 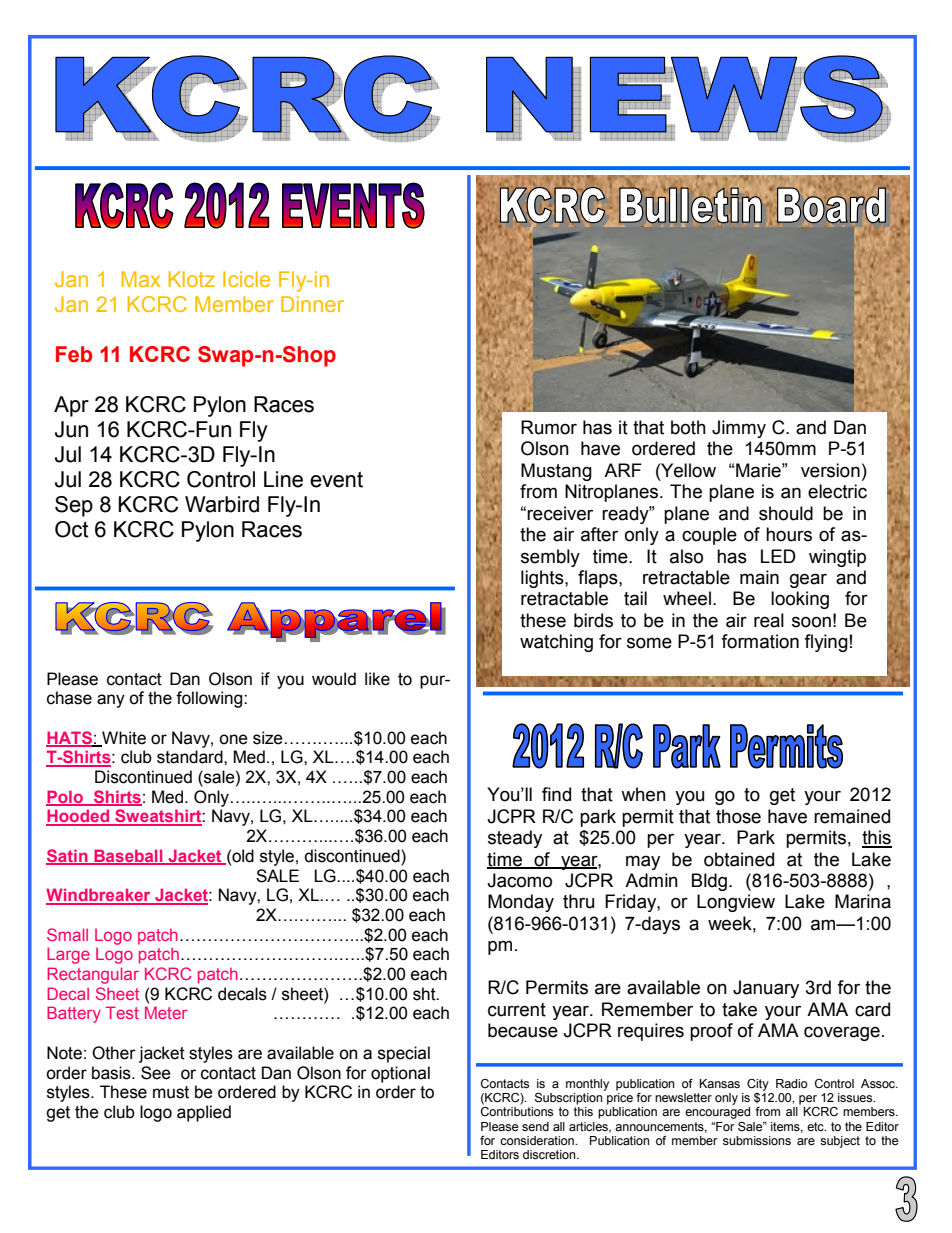 What do you see at coordinates (757, 1141) in the screenshot?
I see `submissions` at bounding box center [757, 1141].
